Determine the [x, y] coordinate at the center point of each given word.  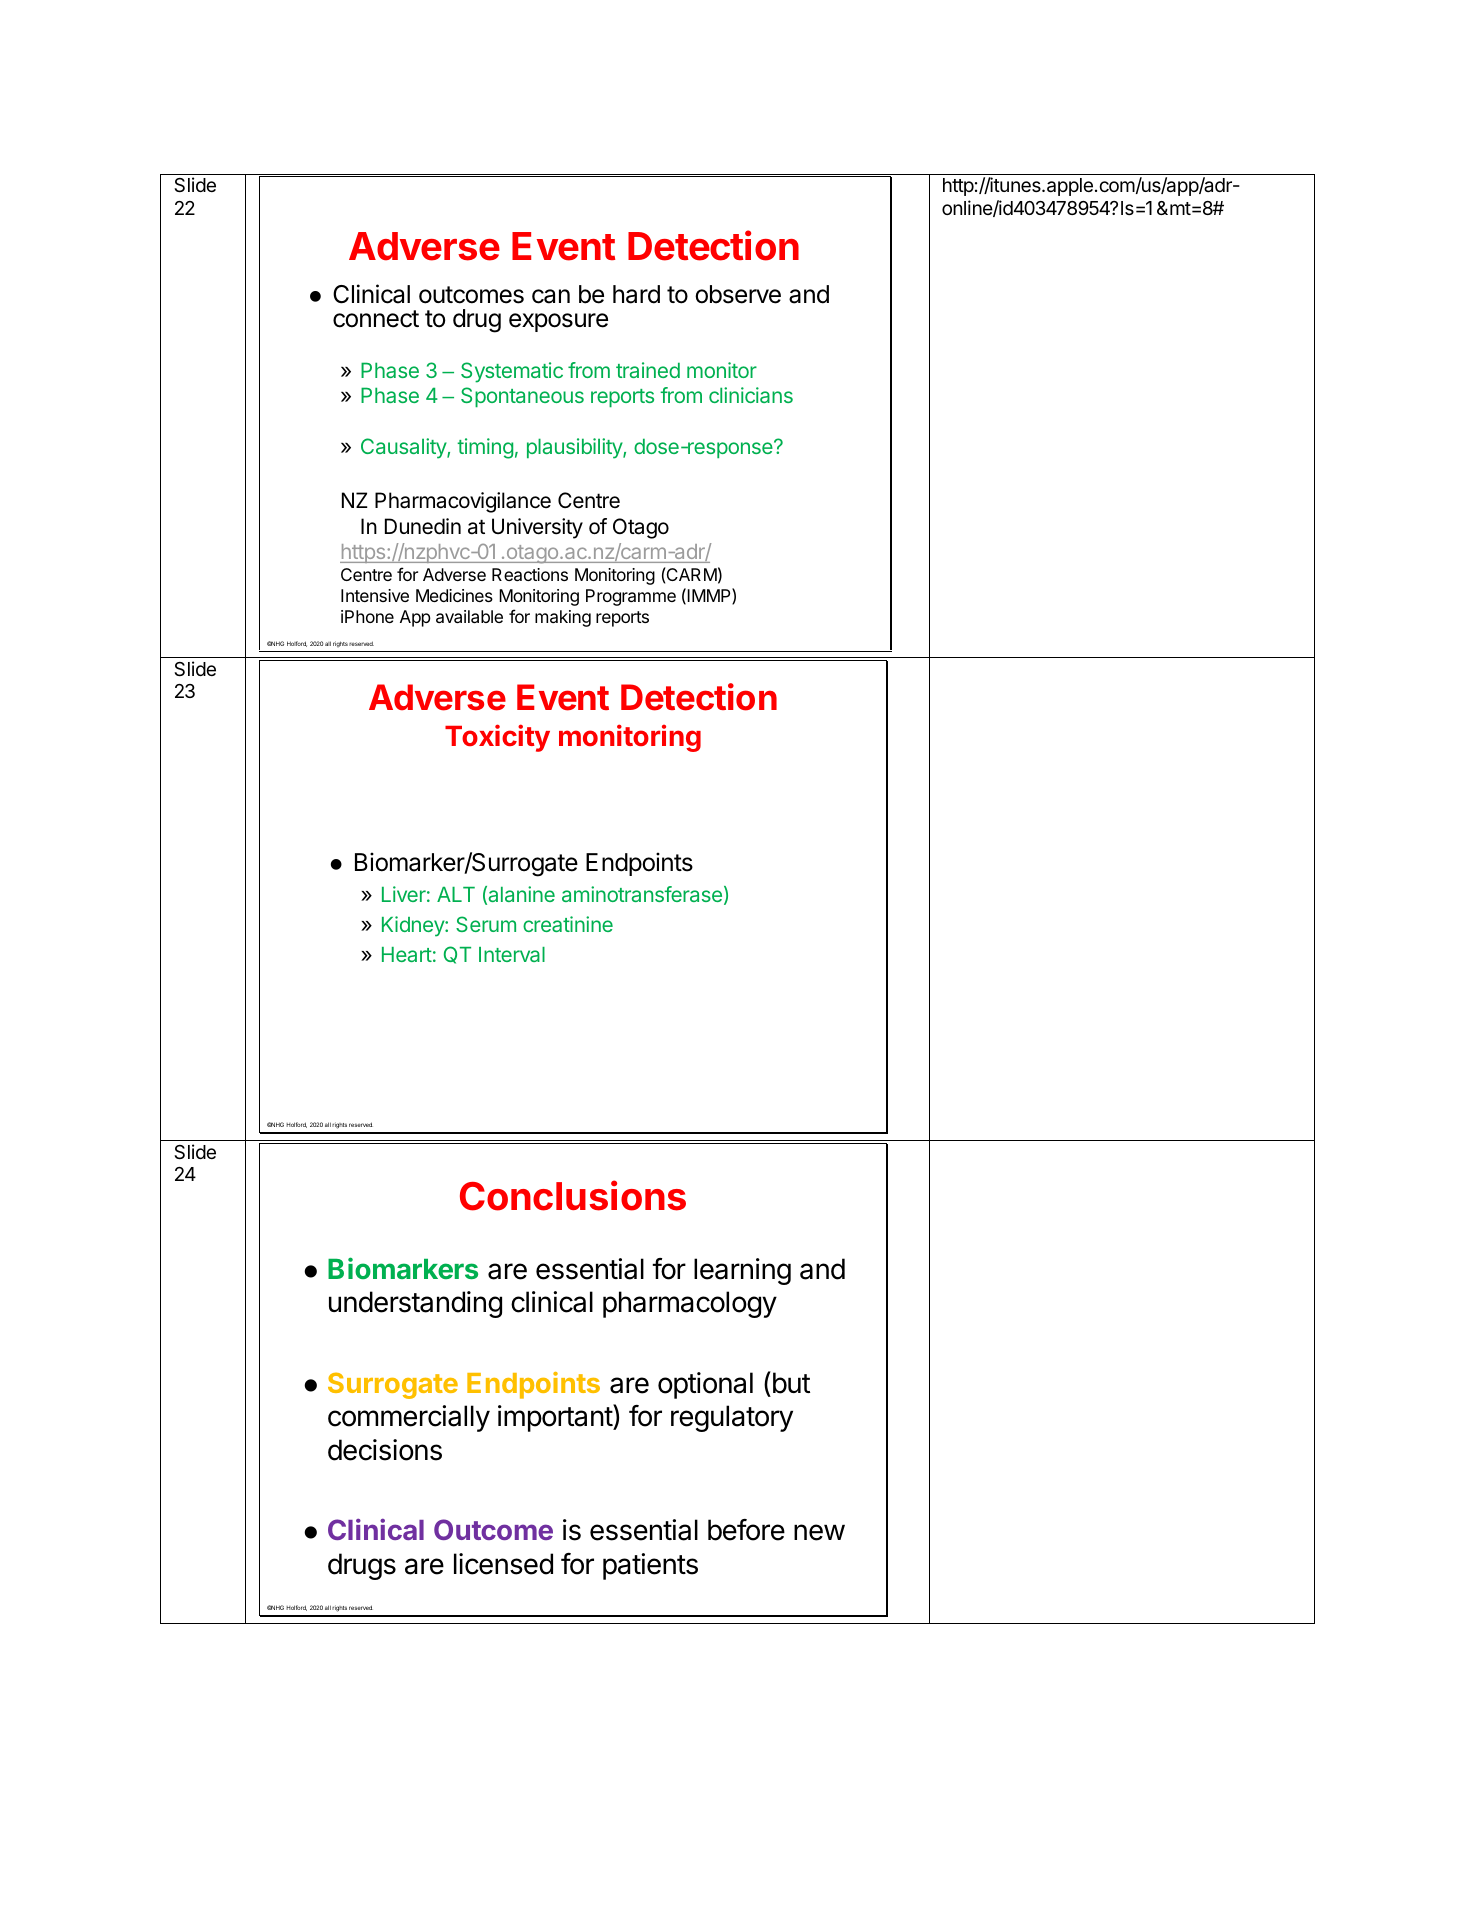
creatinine [568, 924]
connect [376, 319]
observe [738, 294]
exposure [558, 322]
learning [742, 1271]
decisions [385, 1450]
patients [650, 1566]
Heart [407, 954]
